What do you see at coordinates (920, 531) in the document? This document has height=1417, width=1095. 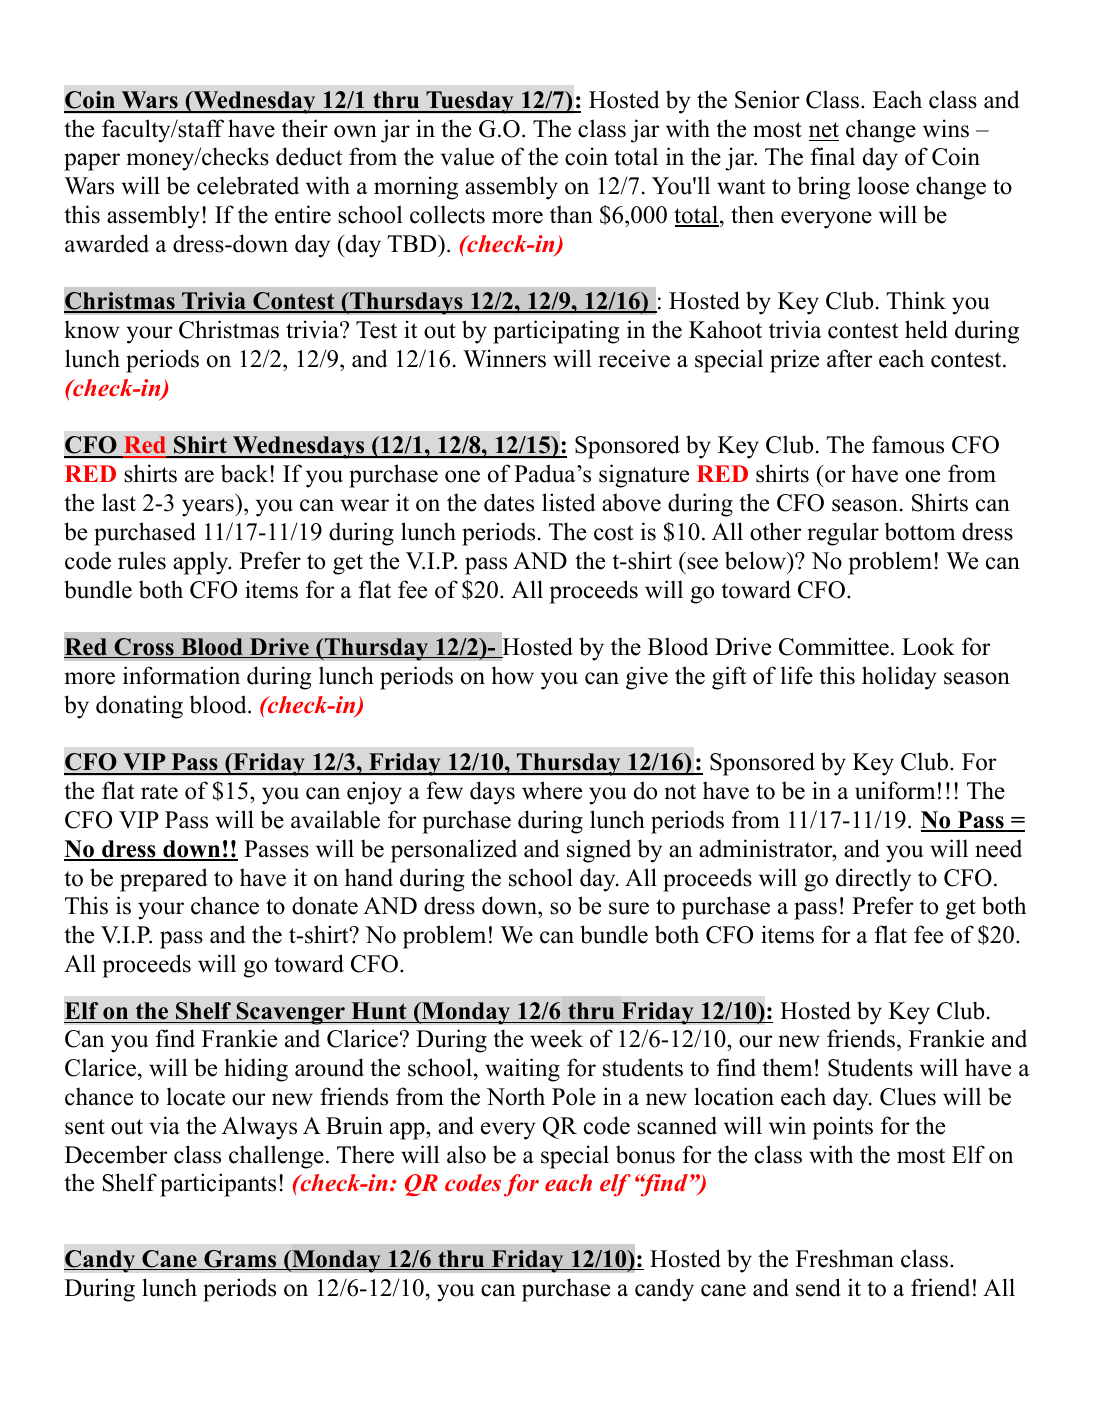 I see `bottom` at bounding box center [920, 531].
